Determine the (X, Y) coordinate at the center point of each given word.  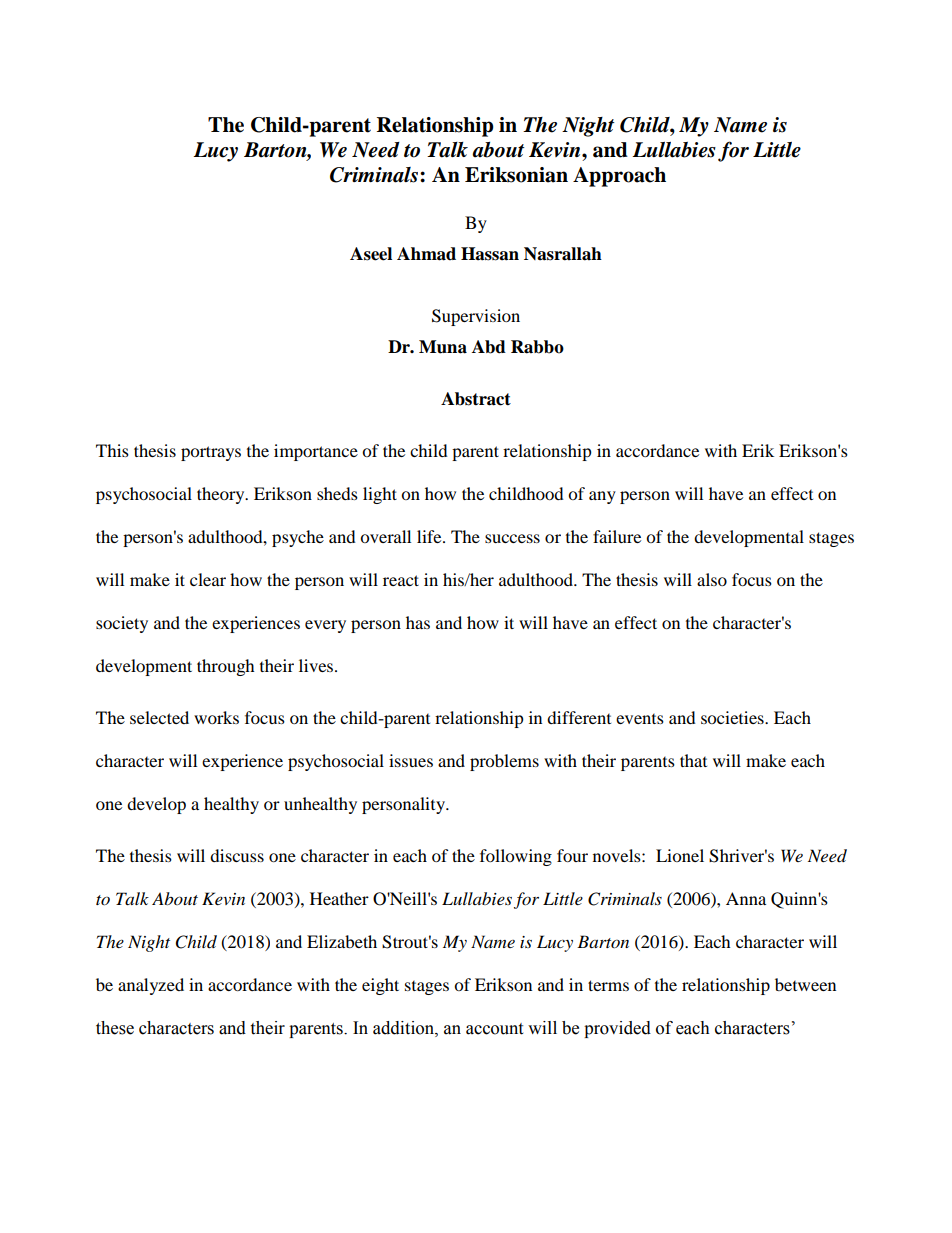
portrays (211, 453)
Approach (619, 177)
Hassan (490, 254)
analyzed (151, 986)
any (602, 497)
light (380, 495)
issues (411, 760)
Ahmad (426, 254)
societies (733, 717)
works (216, 717)
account (494, 1029)
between (805, 984)
